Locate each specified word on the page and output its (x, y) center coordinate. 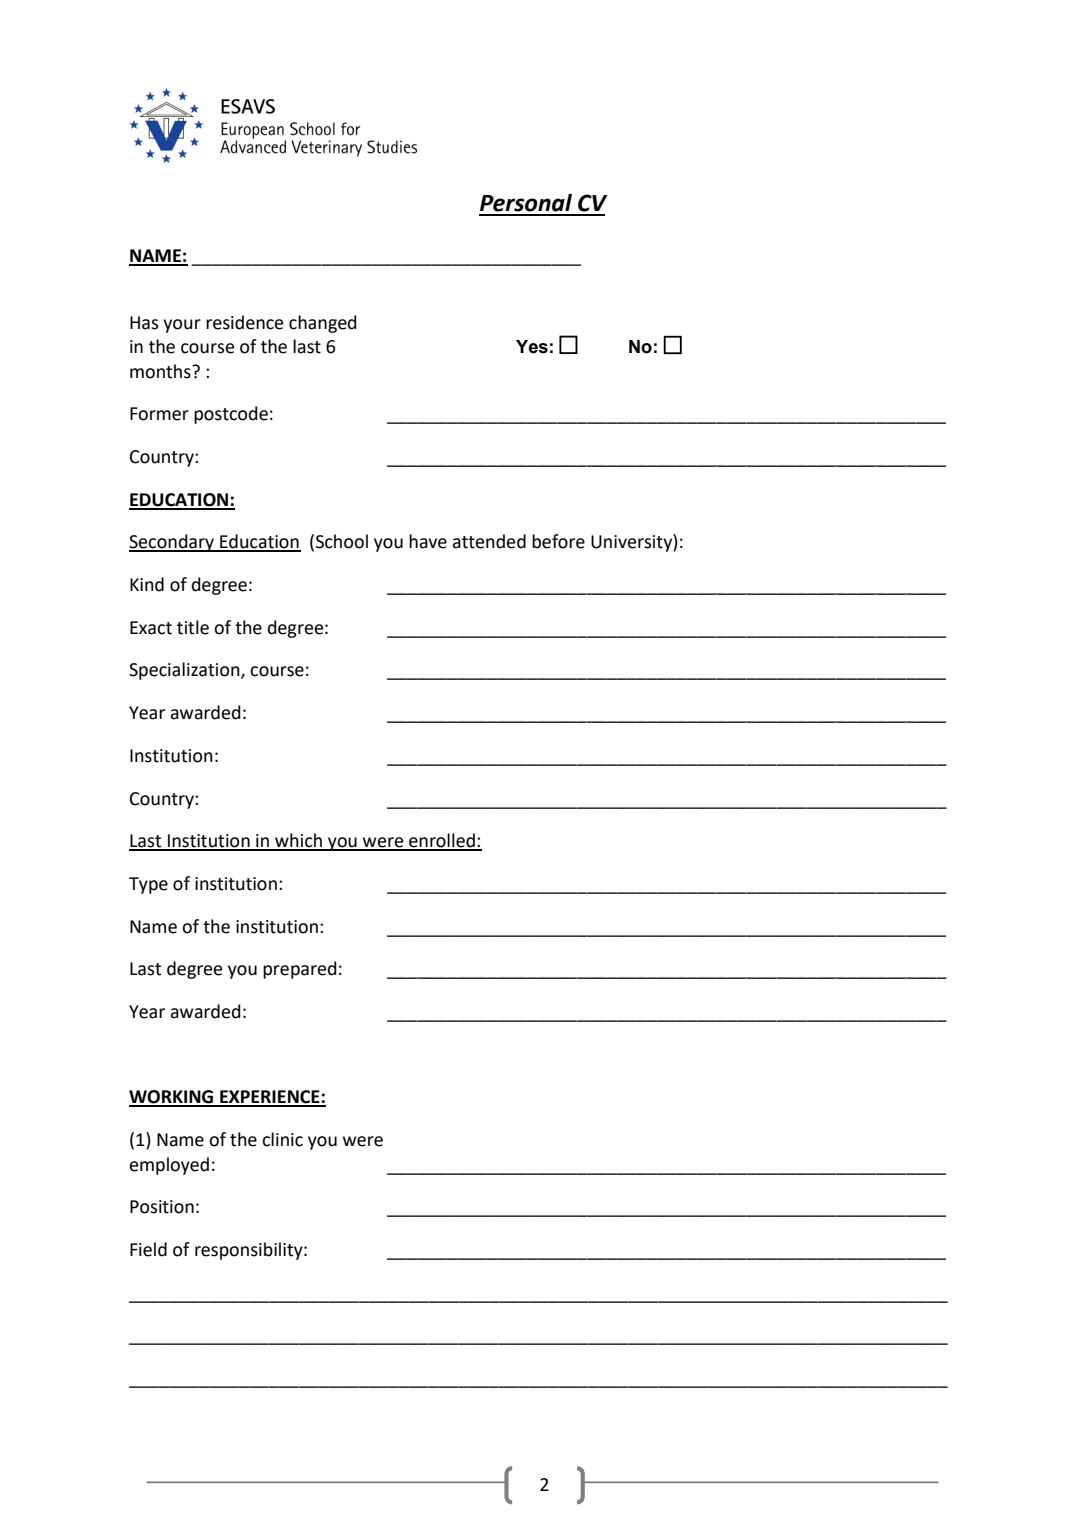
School (342, 541)
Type (148, 885)
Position (162, 1207)
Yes (532, 347)
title (193, 627)
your (182, 326)
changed (323, 324)
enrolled (442, 841)
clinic (282, 1139)
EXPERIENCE (270, 1098)
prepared (300, 970)
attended (489, 541)
